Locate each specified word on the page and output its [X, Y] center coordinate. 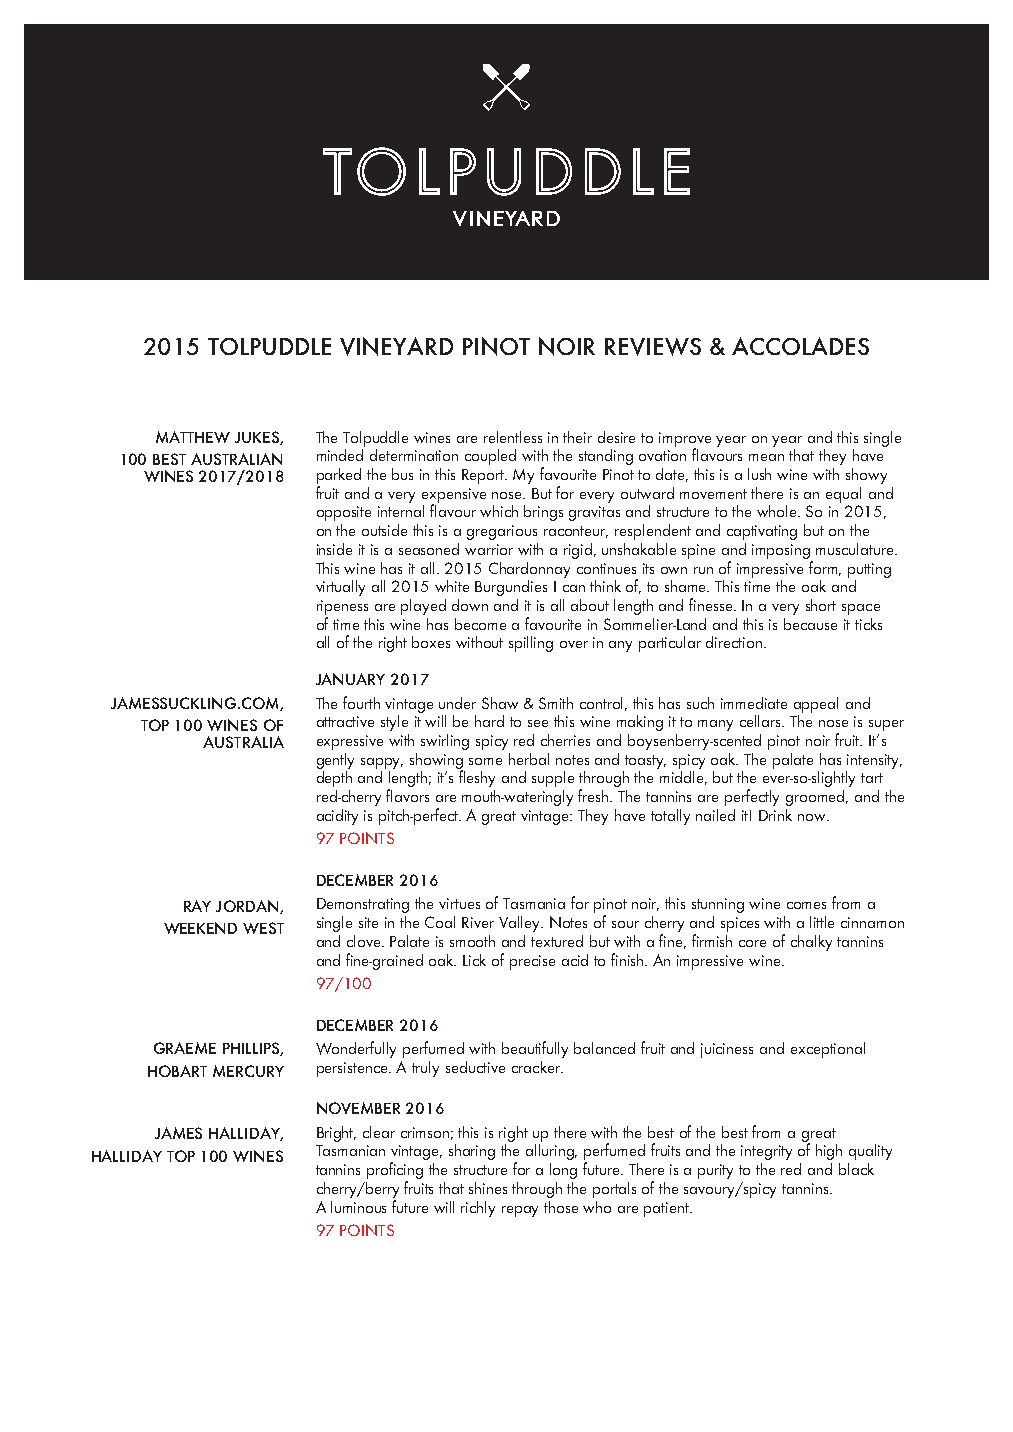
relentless [513, 437]
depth [334, 779]
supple [553, 779]
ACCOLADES [800, 346]
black [856, 1169]
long [563, 1171]
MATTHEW [193, 437]
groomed [817, 798]
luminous [358, 1207]
